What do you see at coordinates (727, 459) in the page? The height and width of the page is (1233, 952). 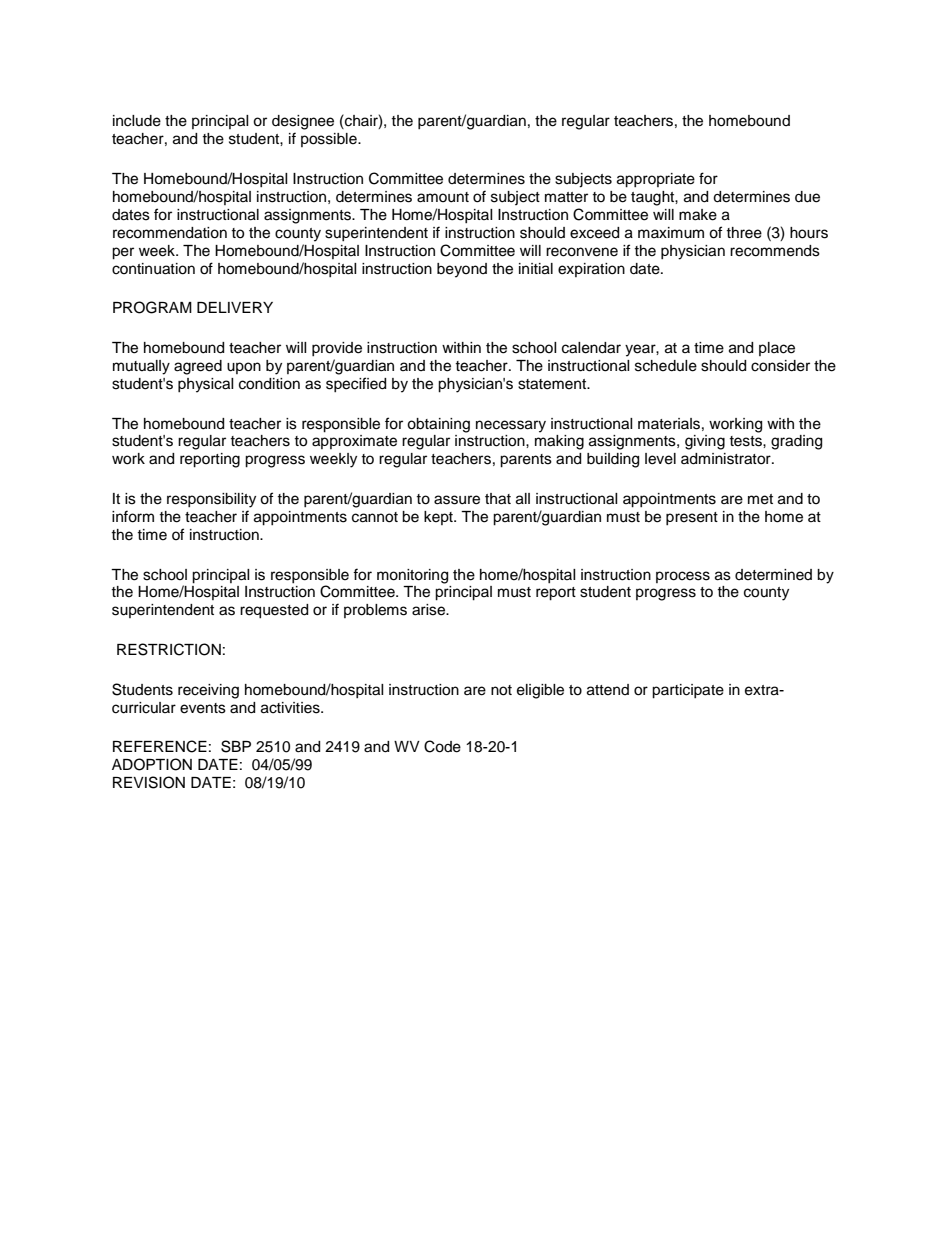 I see `administrator` at bounding box center [727, 459].
